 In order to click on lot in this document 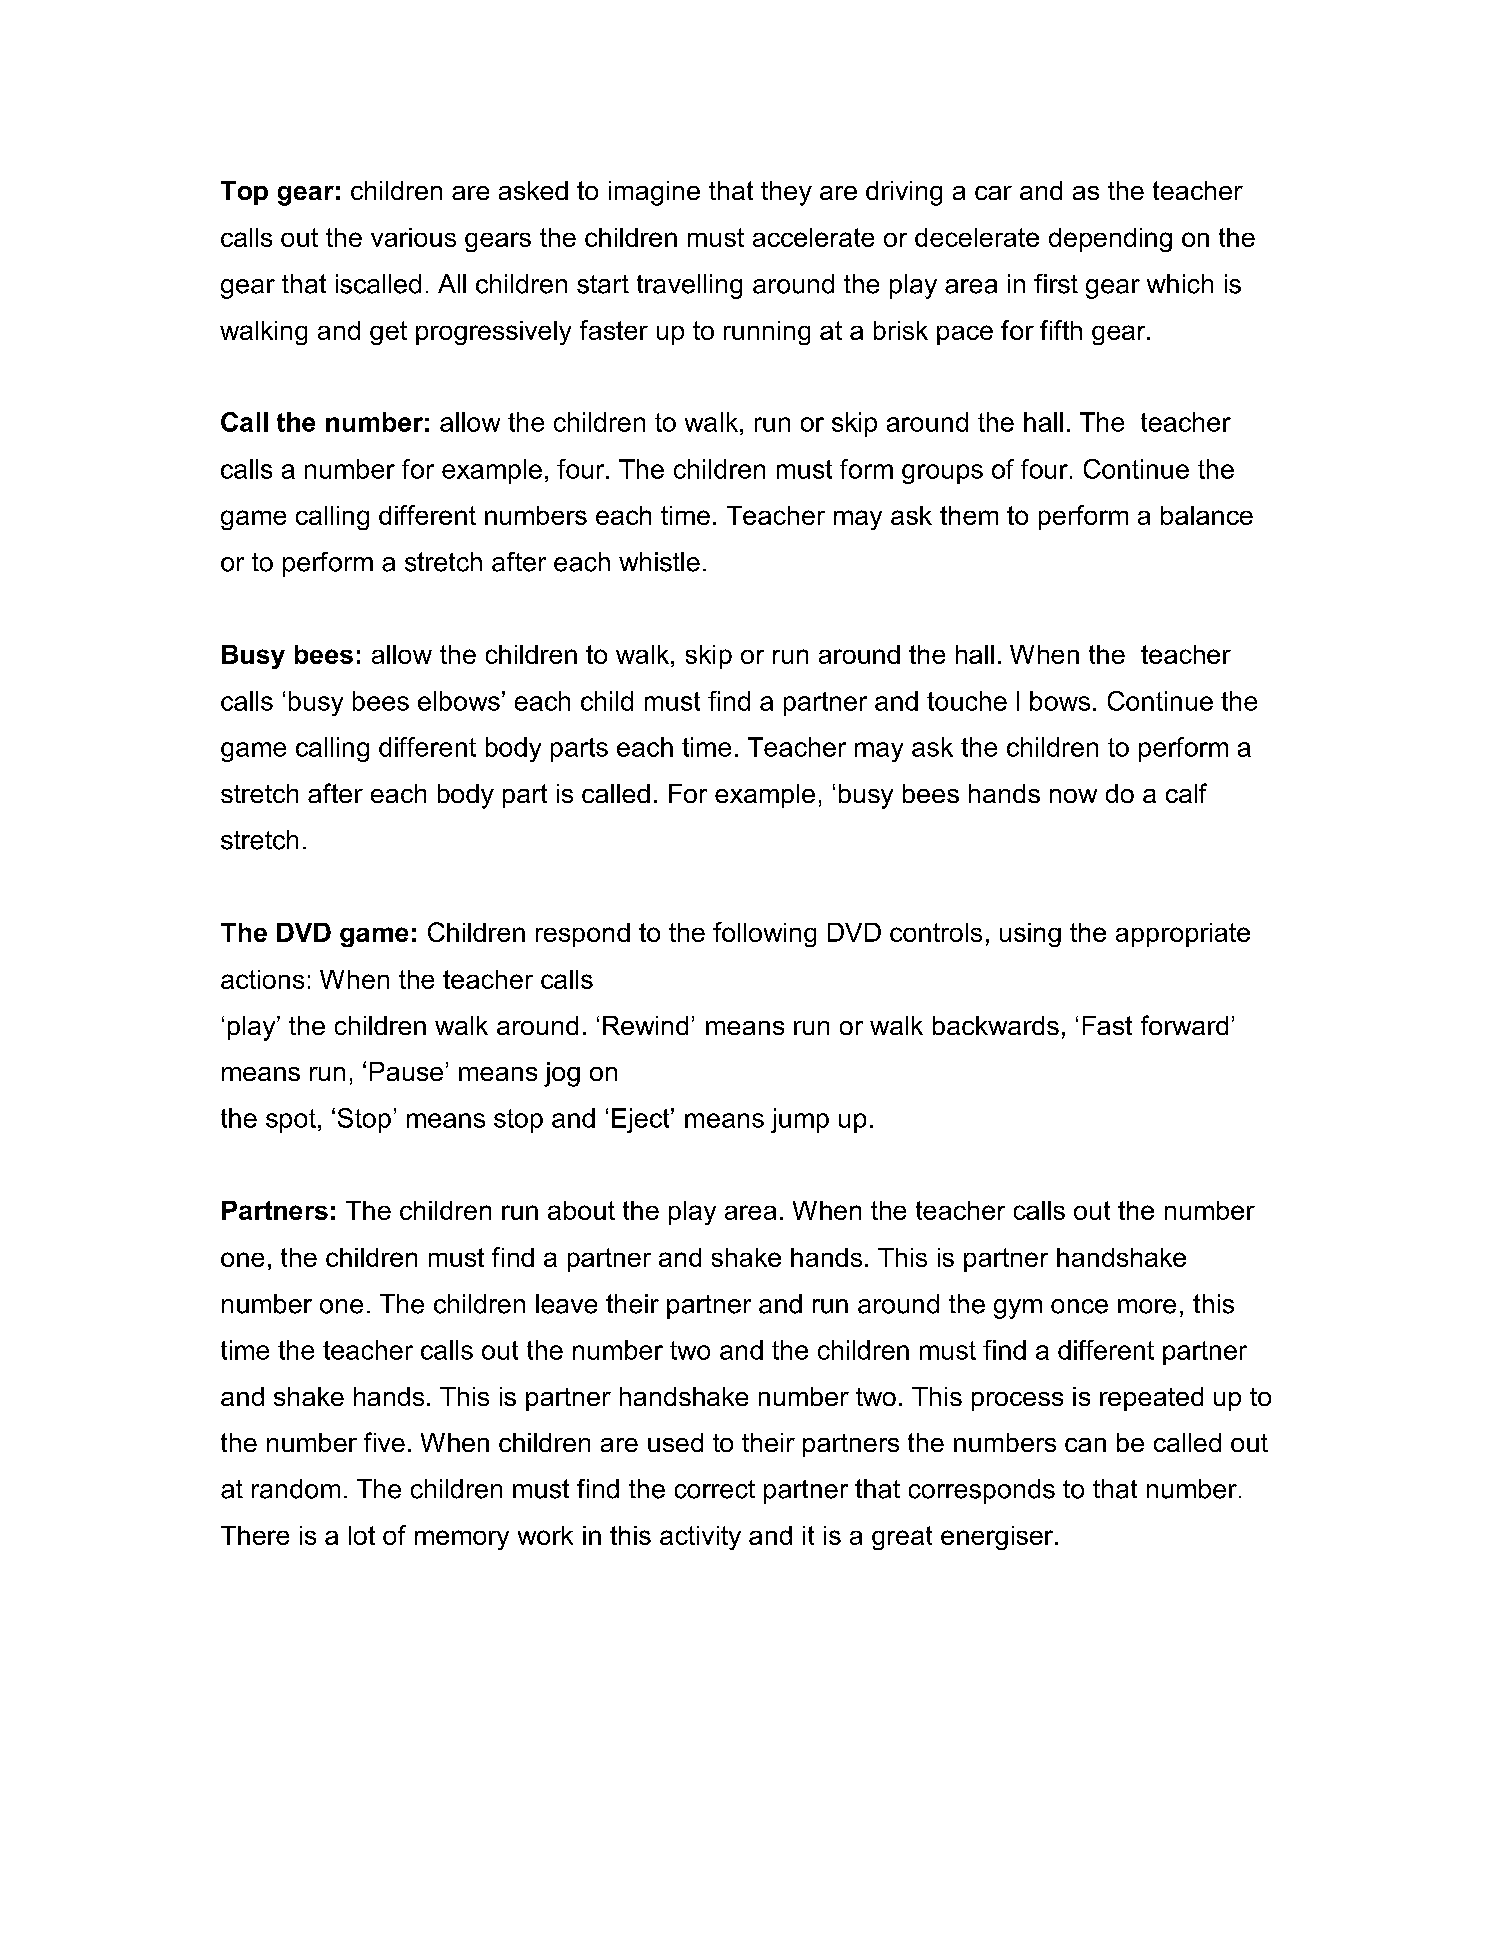, I will do `click(362, 1535)`.
